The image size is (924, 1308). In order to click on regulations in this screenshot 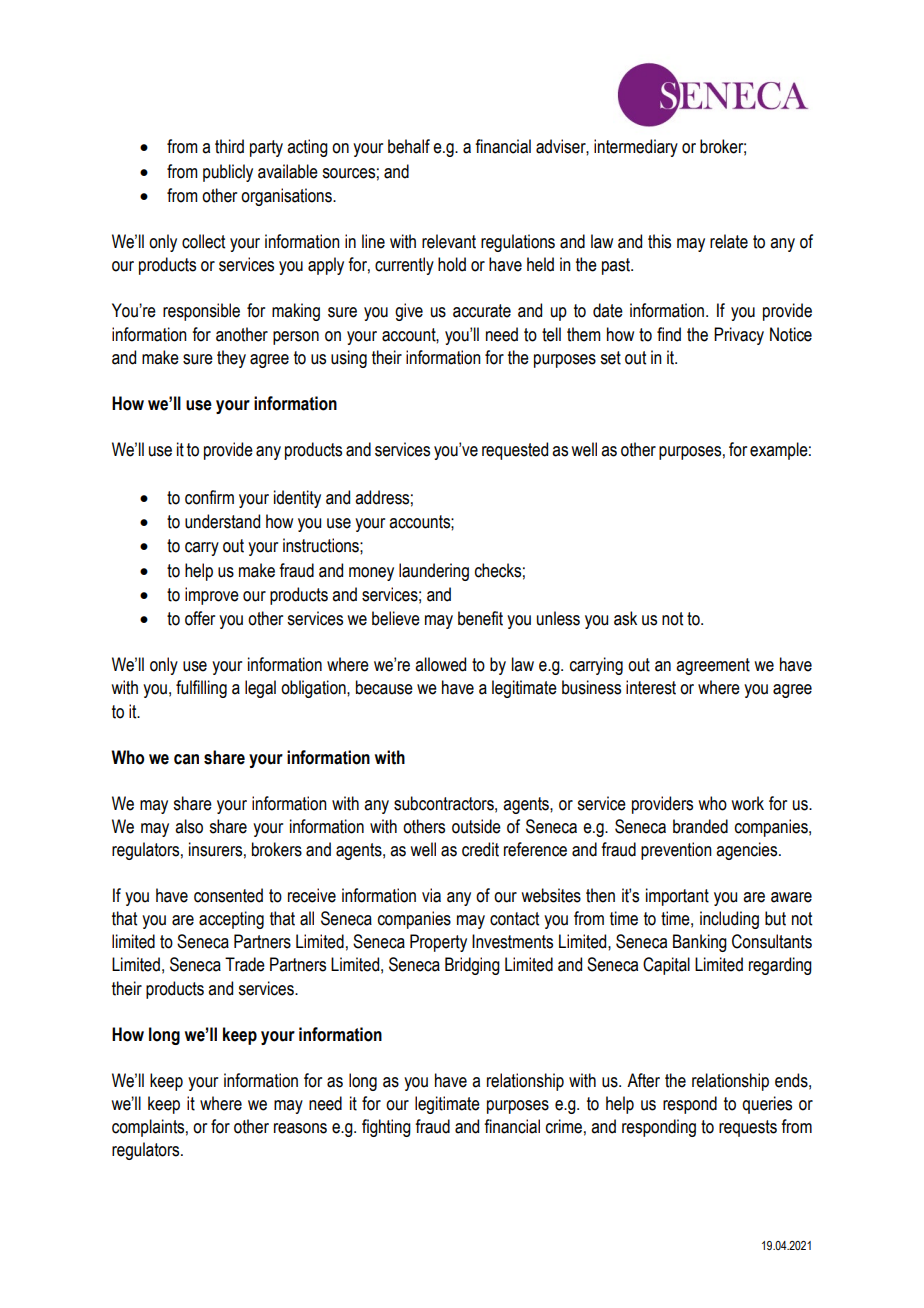, I will do `click(518, 243)`.
